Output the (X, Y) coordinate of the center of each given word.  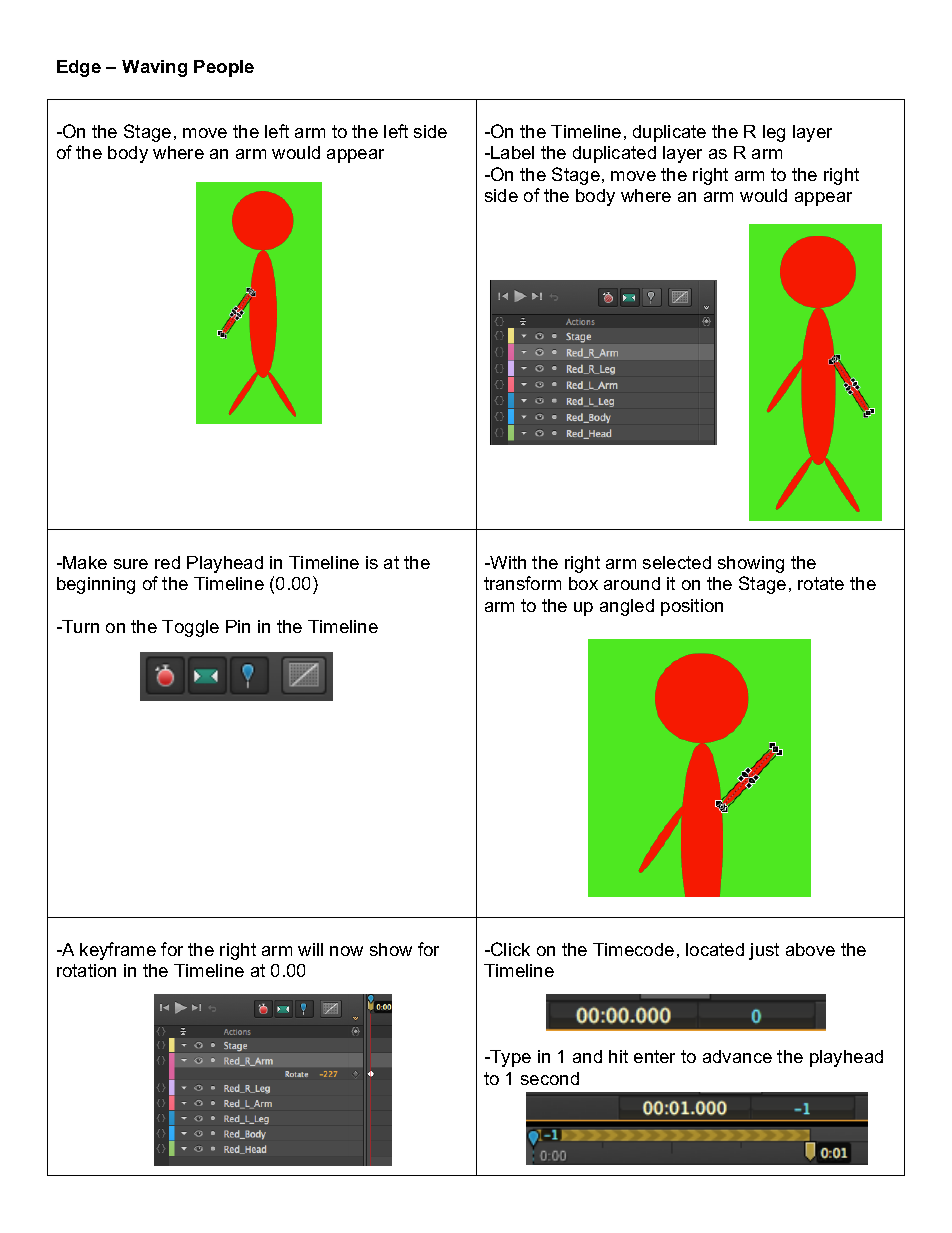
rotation (86, 970)
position (692, 607)
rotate (821, 583)
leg (774, 133)
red (167, 562)
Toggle (190, 628)
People (224, 68)
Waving (154, 68)
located (715, 949)
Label (511, 152)
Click (509, 949)
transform (522, 583)
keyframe (118, 951)
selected (677, 562)
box (583, 583)
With (507, 562)
